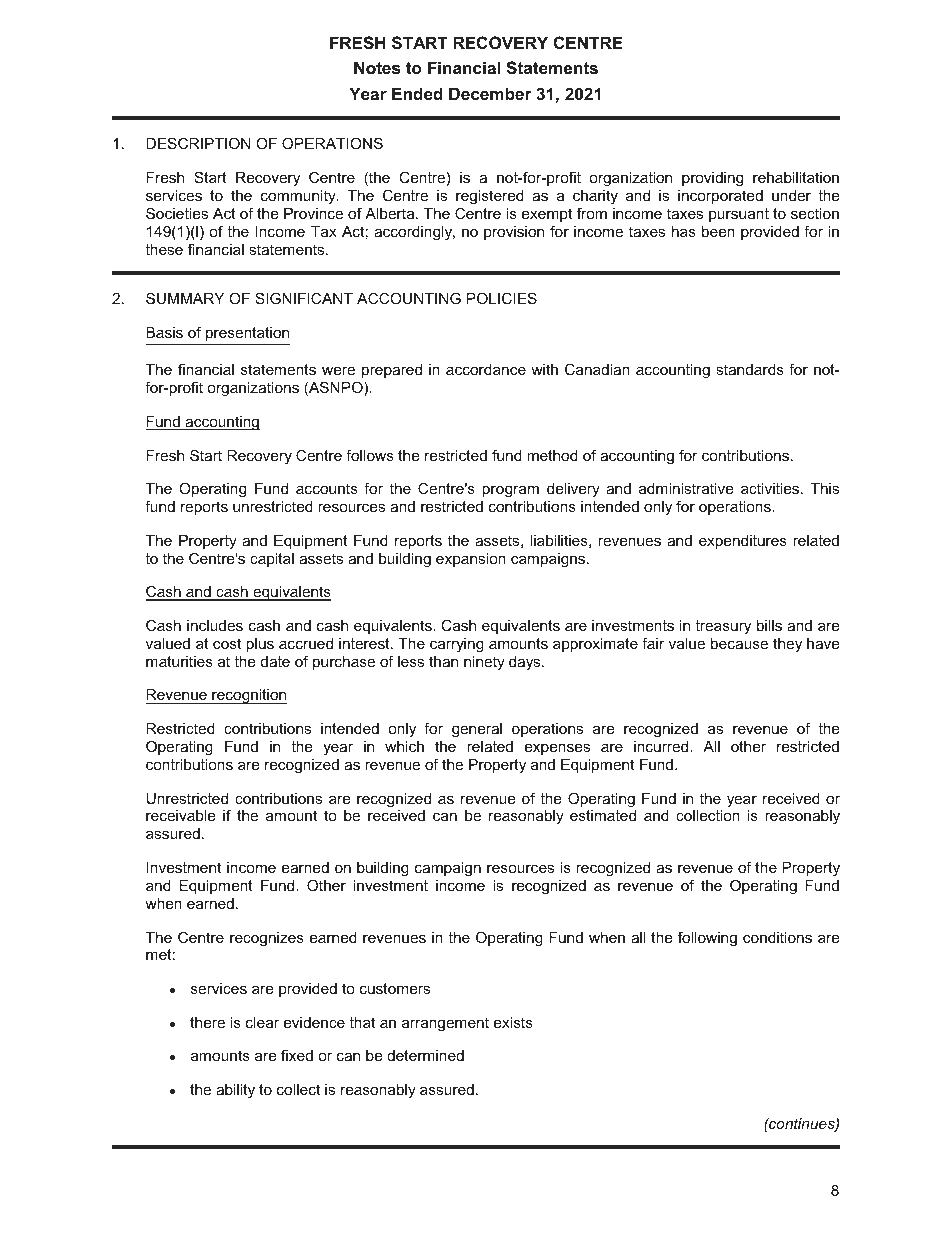 This screenshot has height=1233, width=952. What do you see at coordinates (198, 143) in the screenshot?
I see `DESCRIPTION` at bounding box center [198, 143].
